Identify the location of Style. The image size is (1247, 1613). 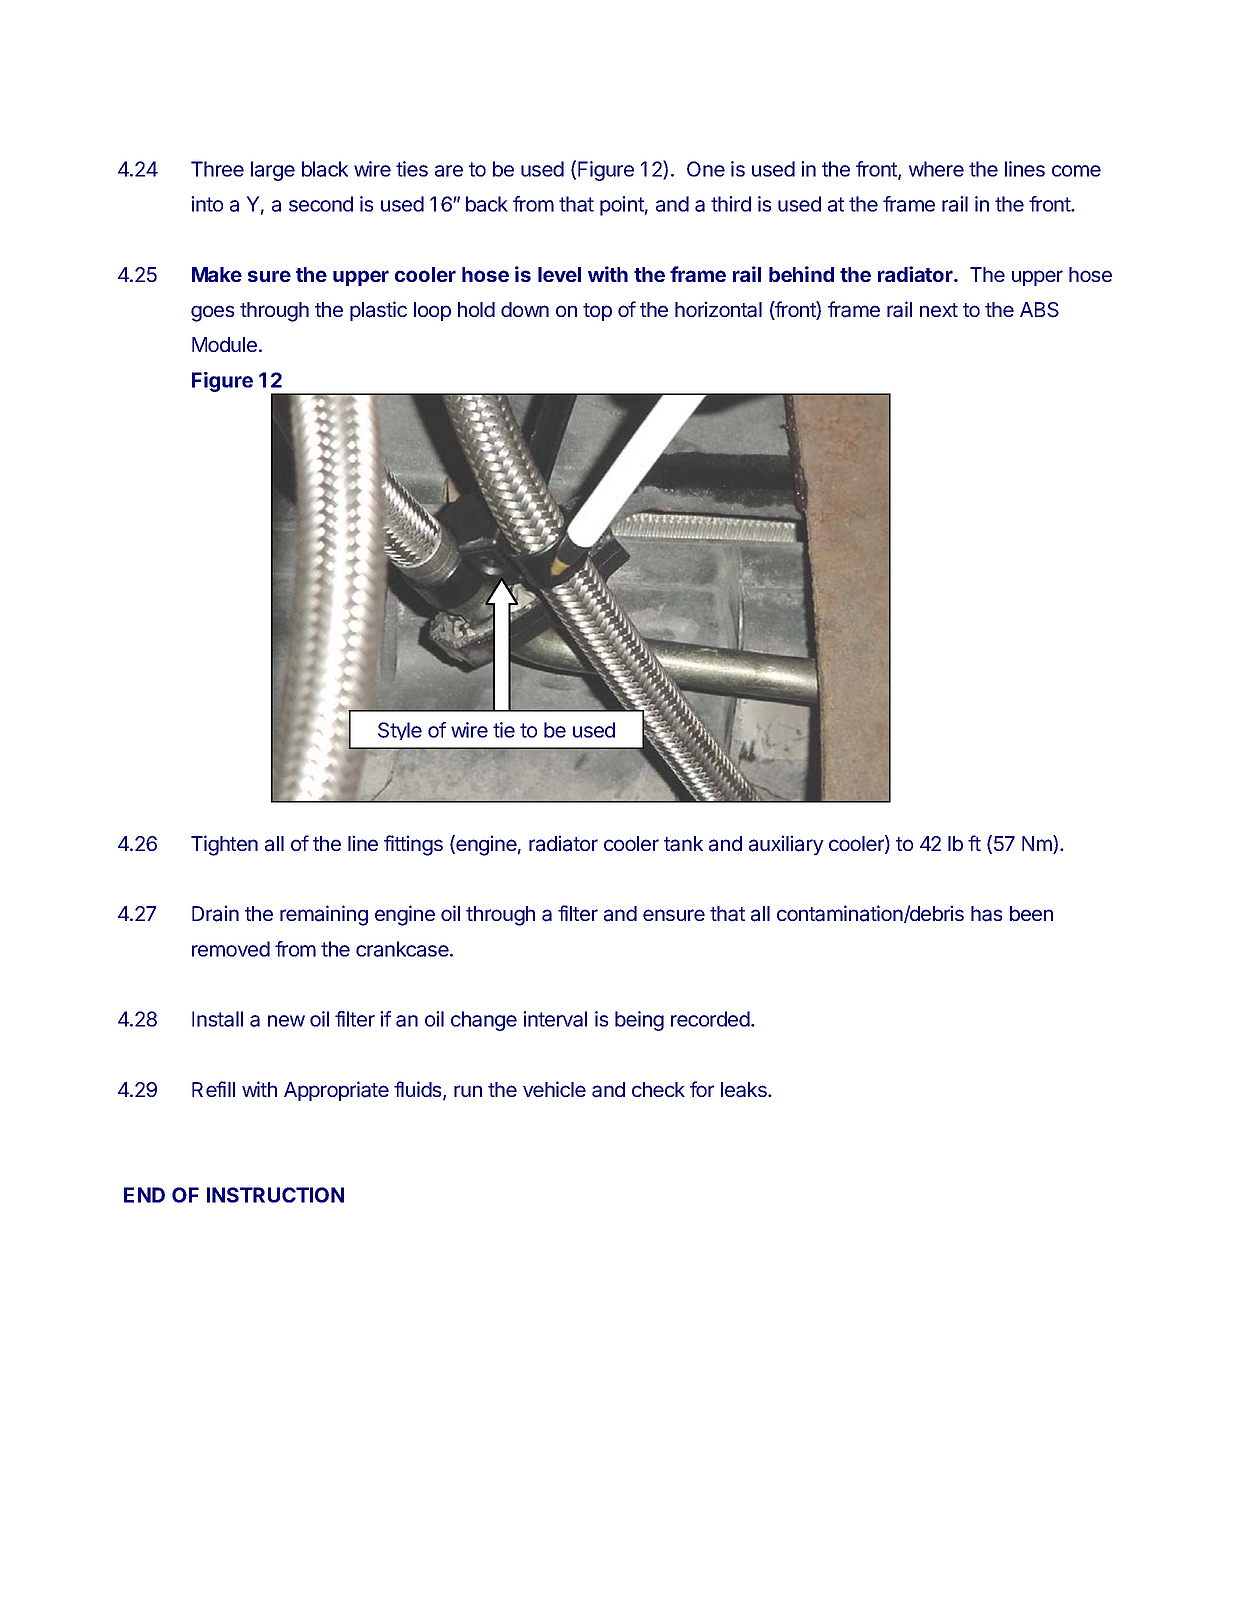
(400, 731).
